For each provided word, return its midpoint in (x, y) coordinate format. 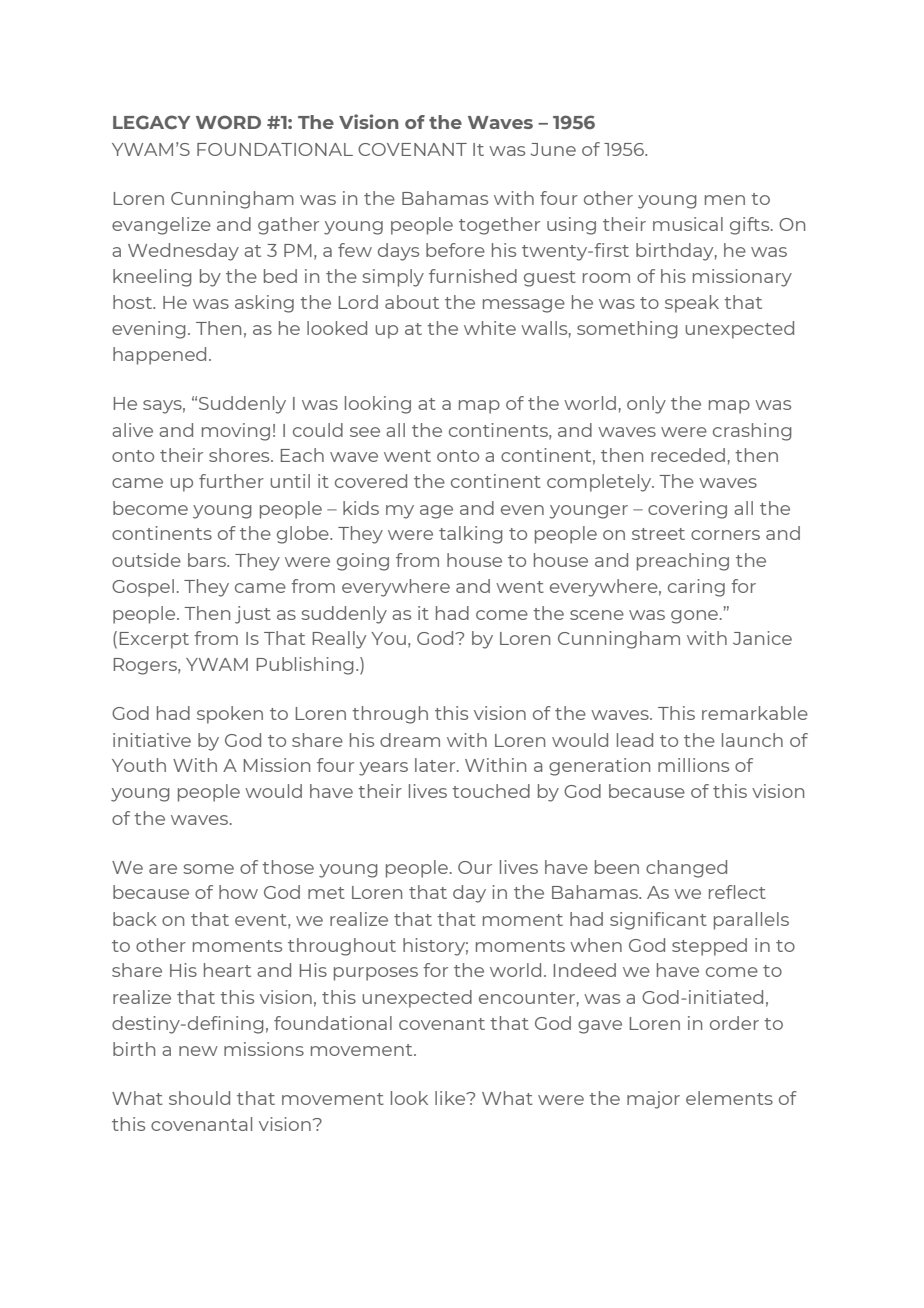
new (198, 1051)
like (451, 1098)
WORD (228, 122)
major (653, 1100)
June (553, 149)
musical (688, 224)
